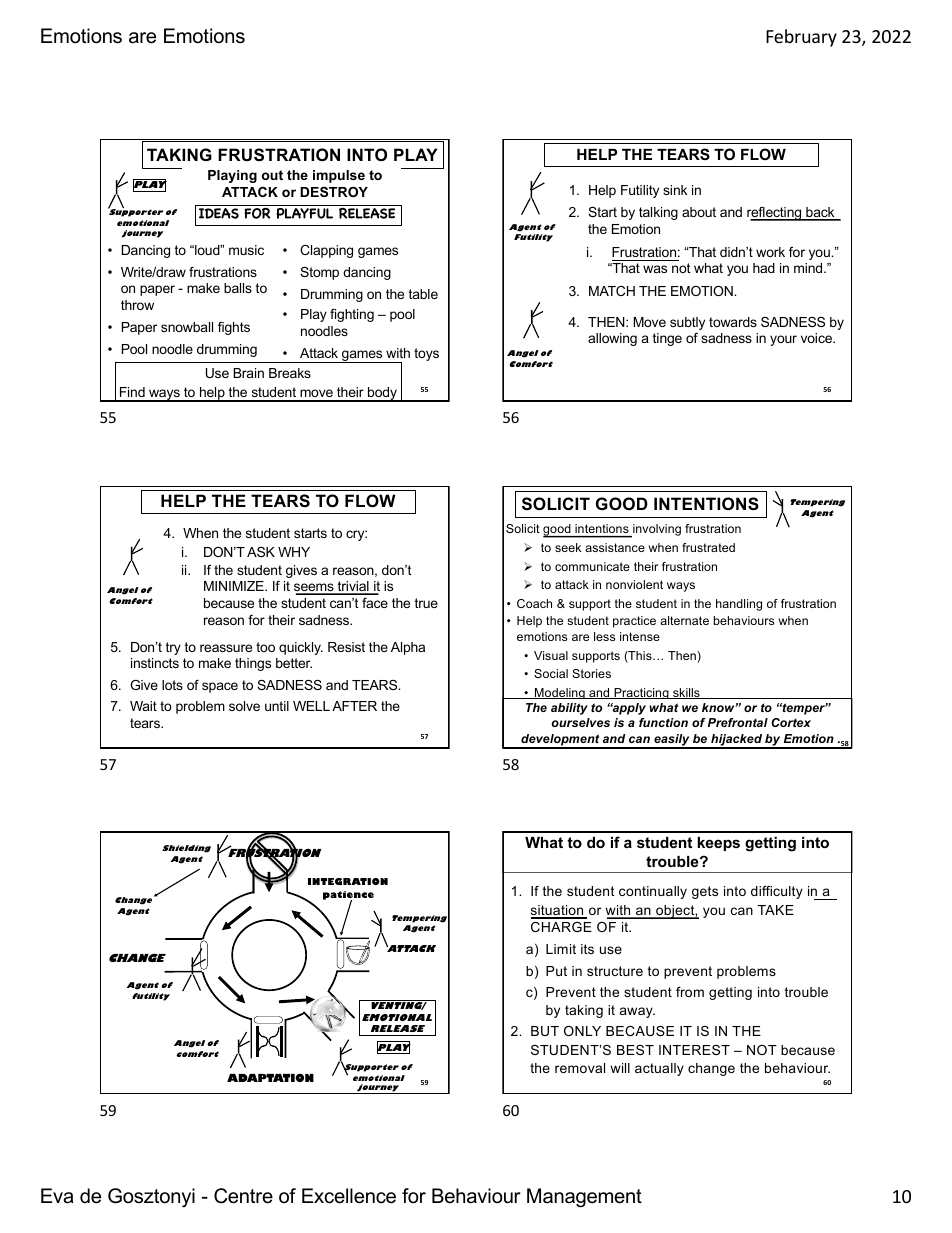 This image has height=1233, width=952. I want to click on IDEAS, so click(219, 213).
